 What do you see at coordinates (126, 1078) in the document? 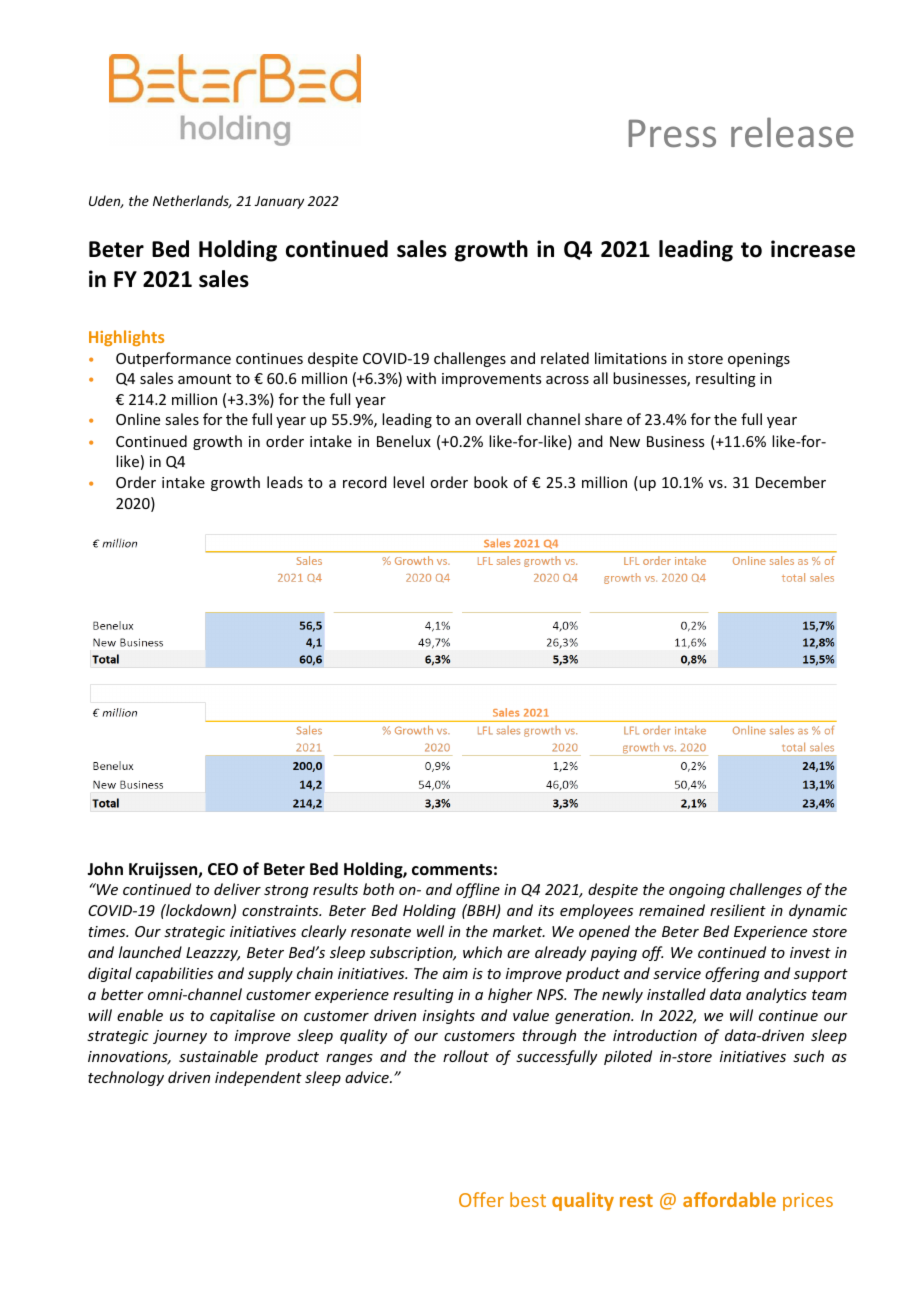
I see `technology` at bounding box center [126, 1078].
